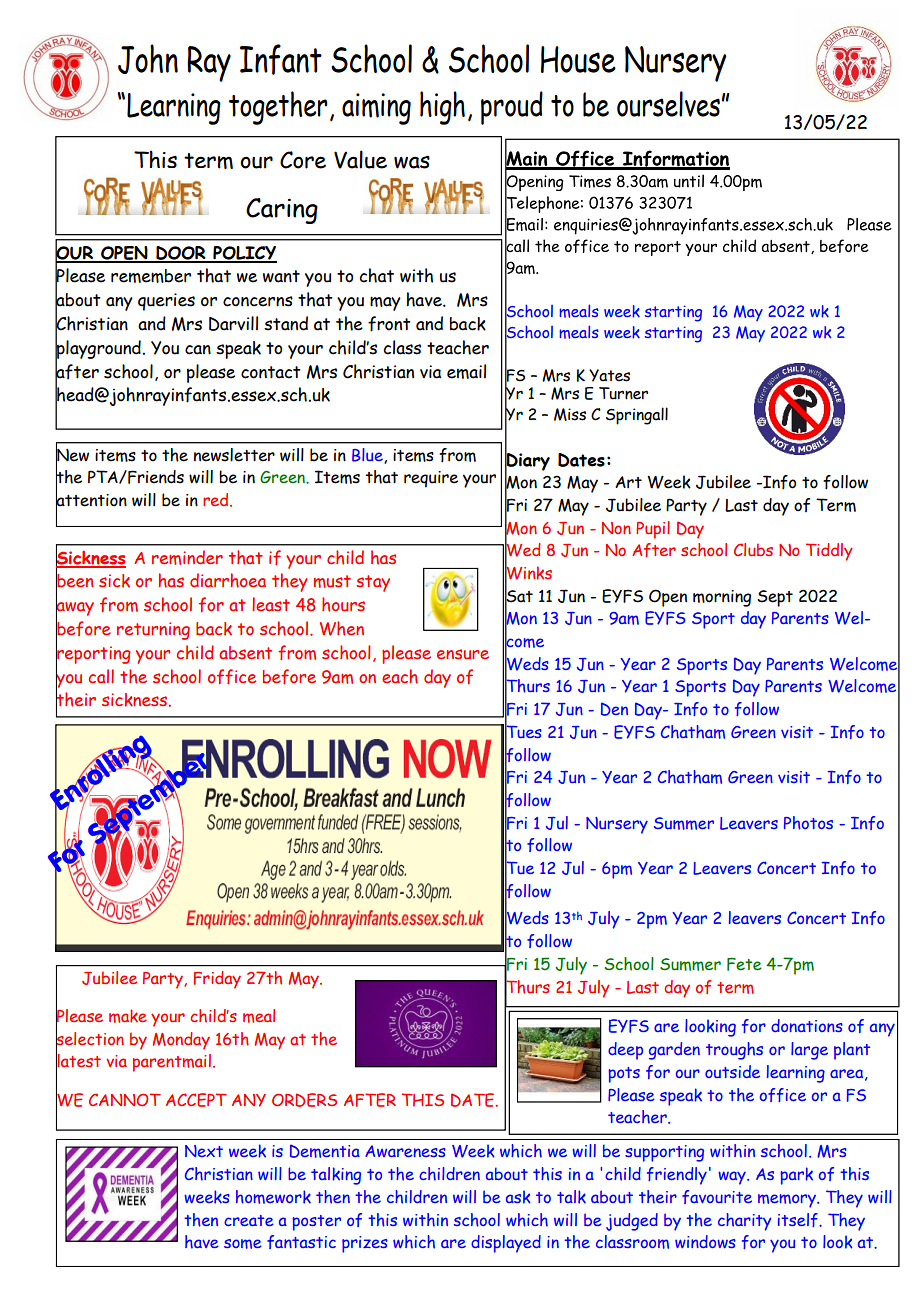 The image size is (924, 1308). What do you see at coordinates (442, 108) in the page?
I see `high` at bounding box center [442, 108].
